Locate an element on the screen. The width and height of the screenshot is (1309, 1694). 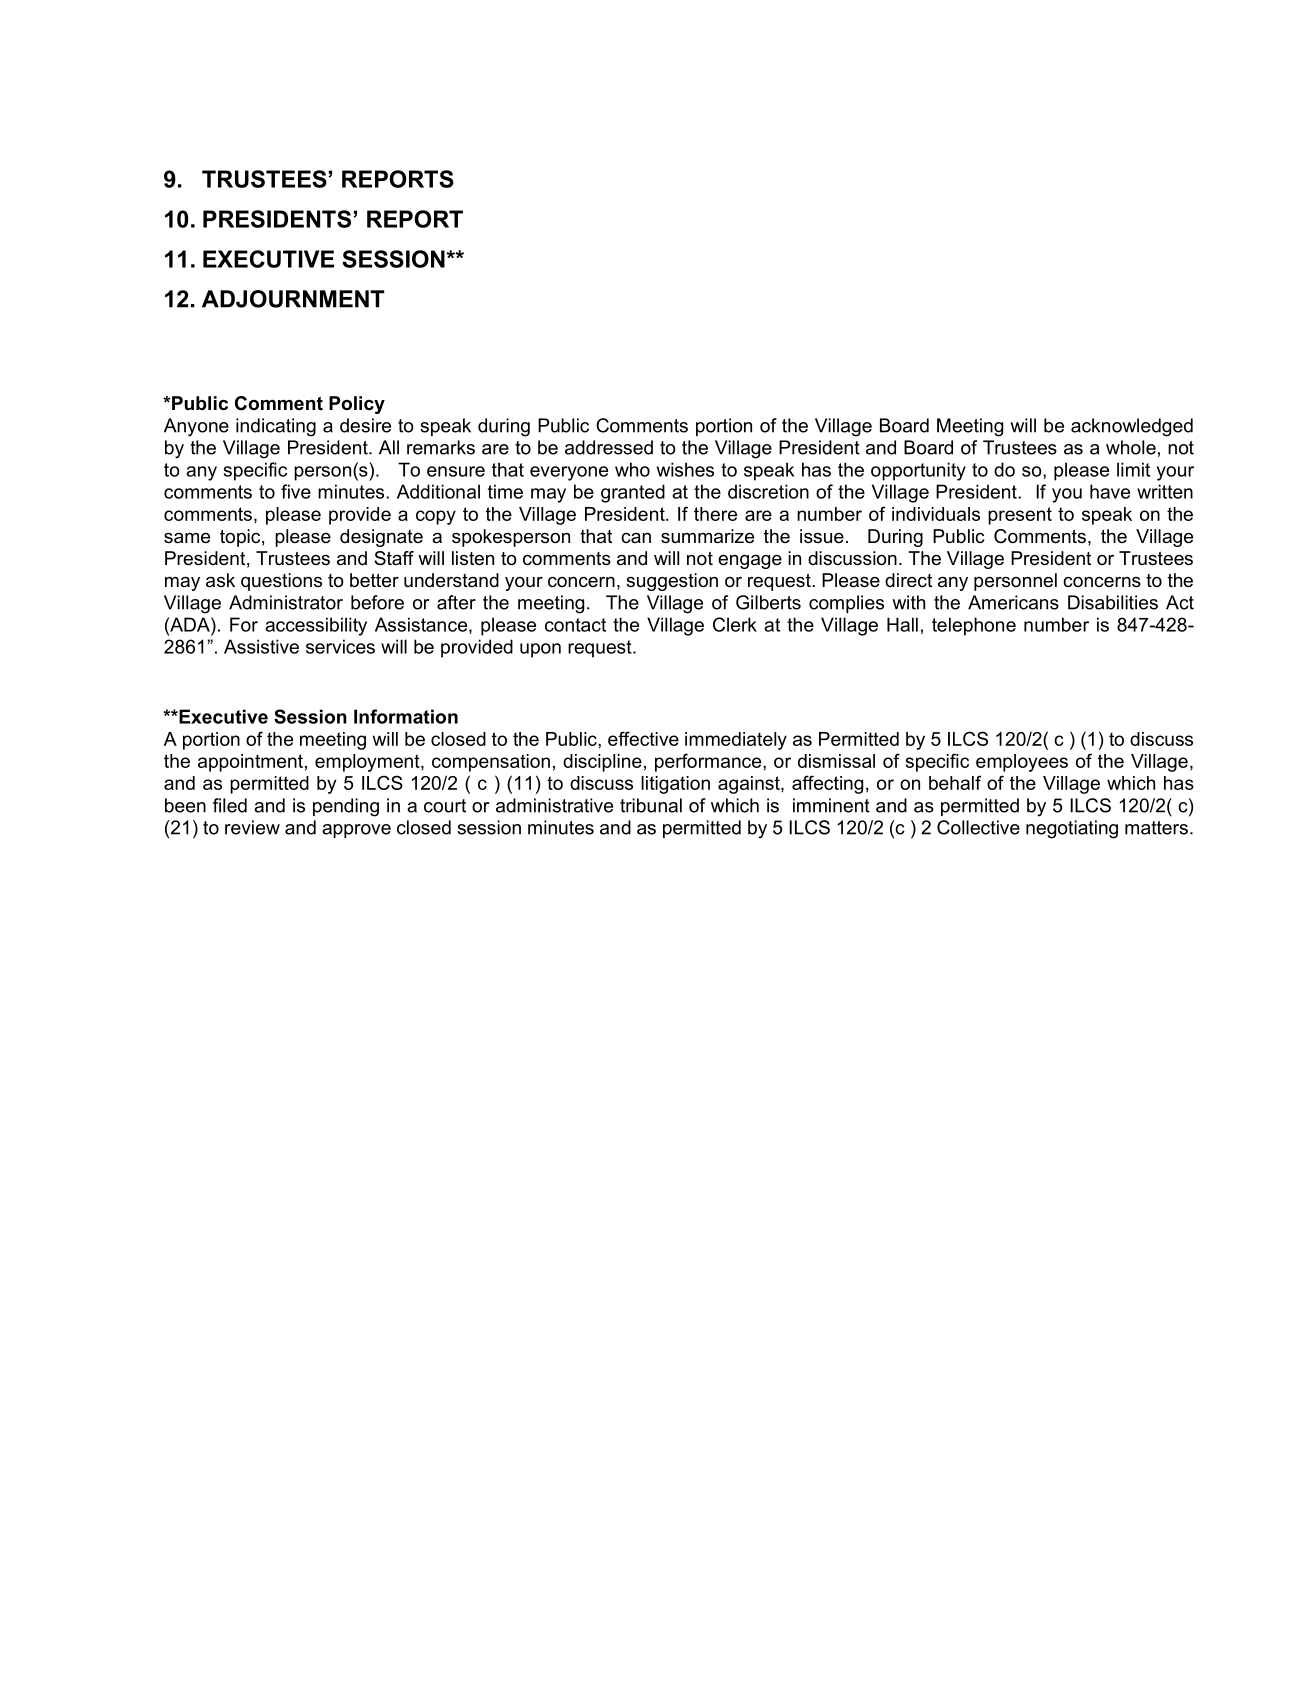
employees is located at coordinates (1022, 763).
